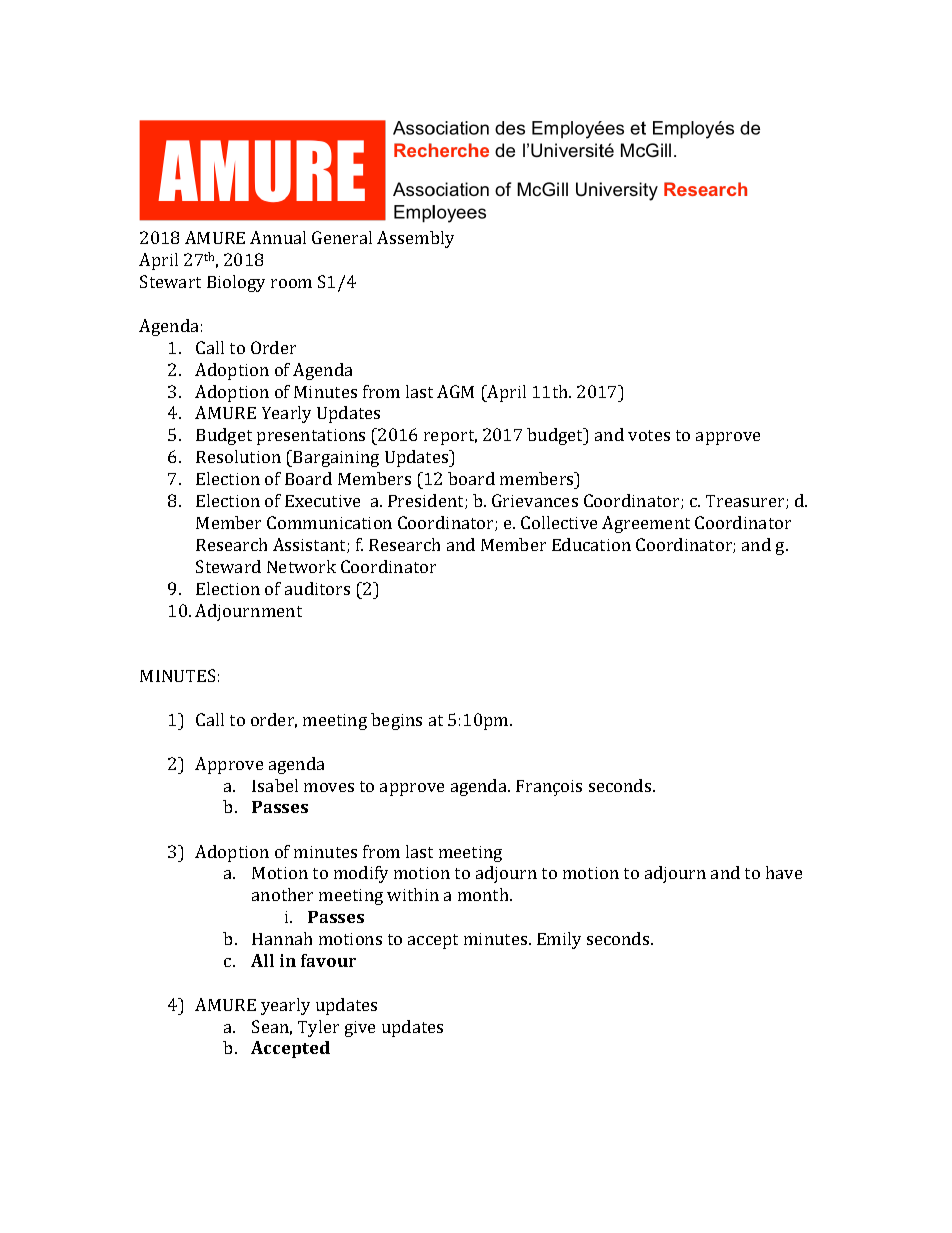 The height and width of the screenshot is (1233, 952). I want to click on Treasurer, so click(746, 502).
